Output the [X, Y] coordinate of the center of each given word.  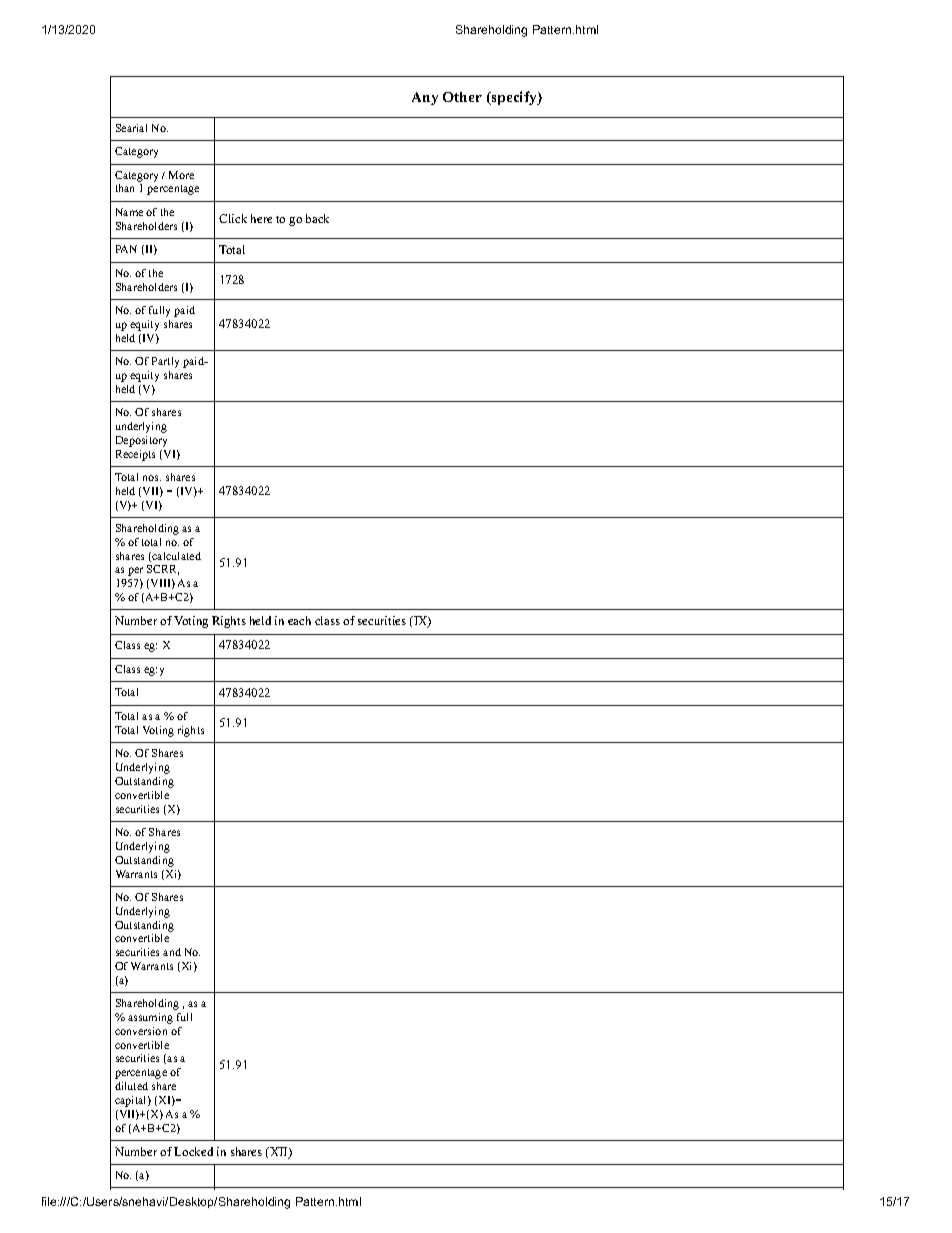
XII [279, 1153]
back [317, 218]
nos [152, 478]
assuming [150, 1018]
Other [462, 97]
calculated [175, 557]
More [181, 175]
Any [425, 98]
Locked [193, 1151]
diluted [131, 1086]
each [299, 620]
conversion [141, 1031]
